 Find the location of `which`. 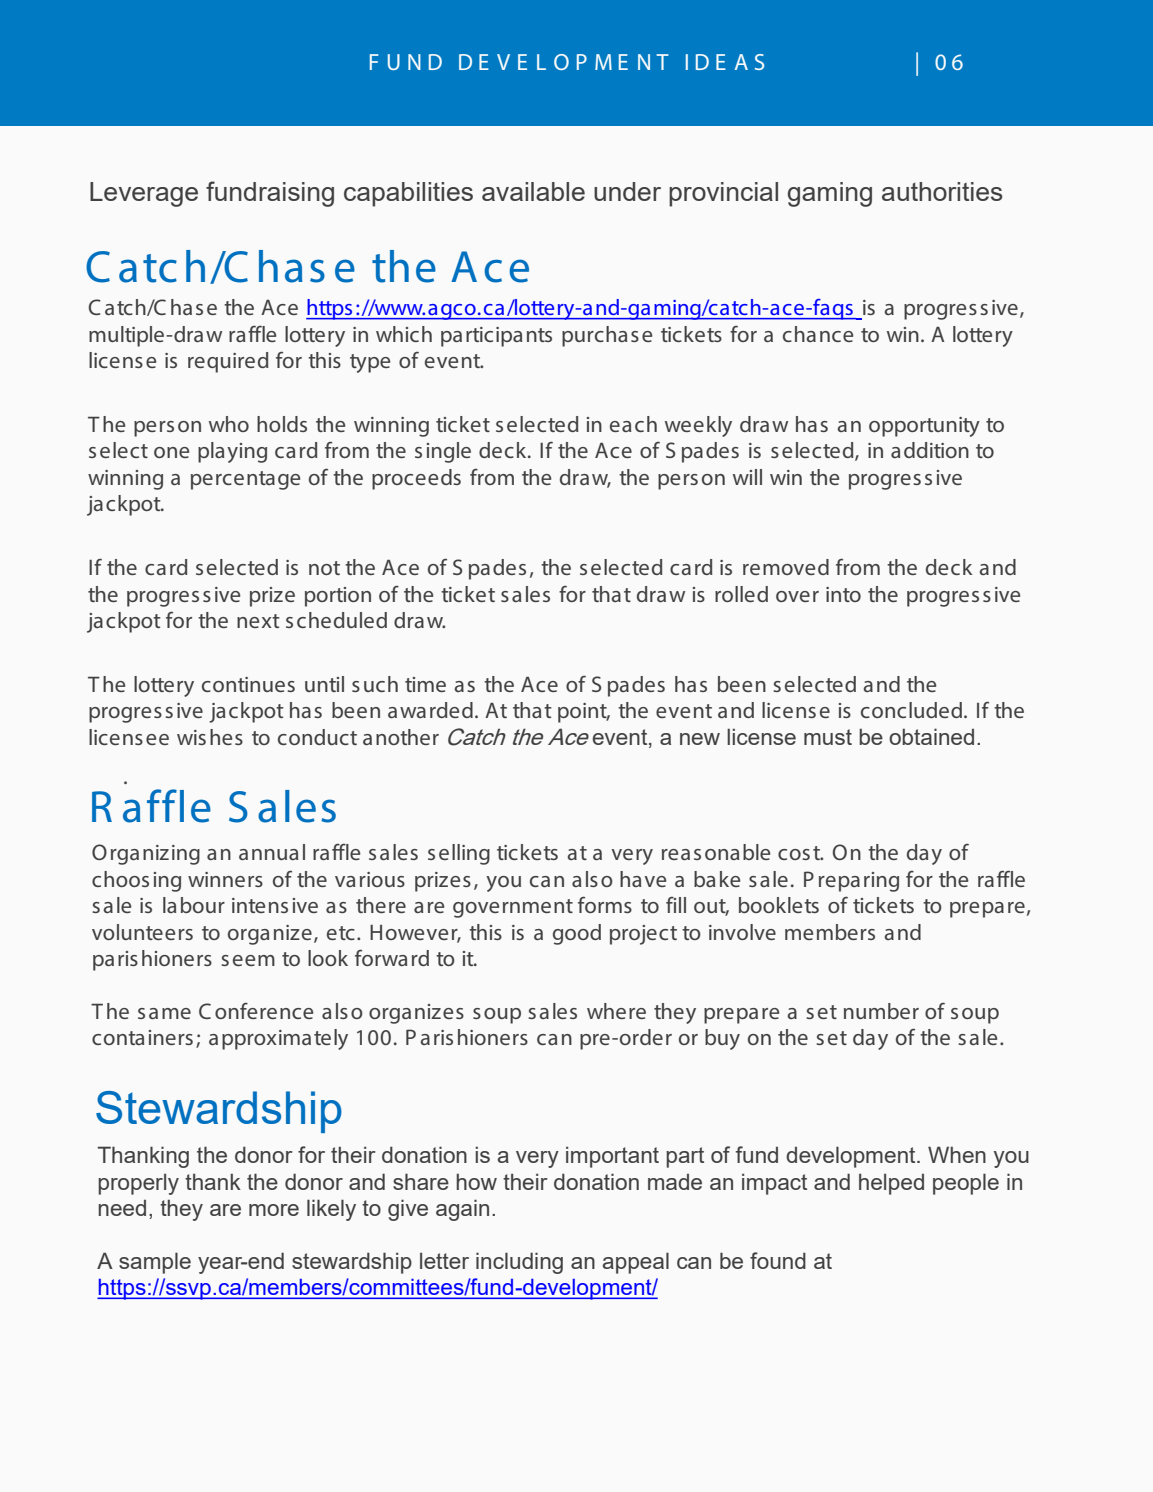

which is located at coordinates (404, 334).
